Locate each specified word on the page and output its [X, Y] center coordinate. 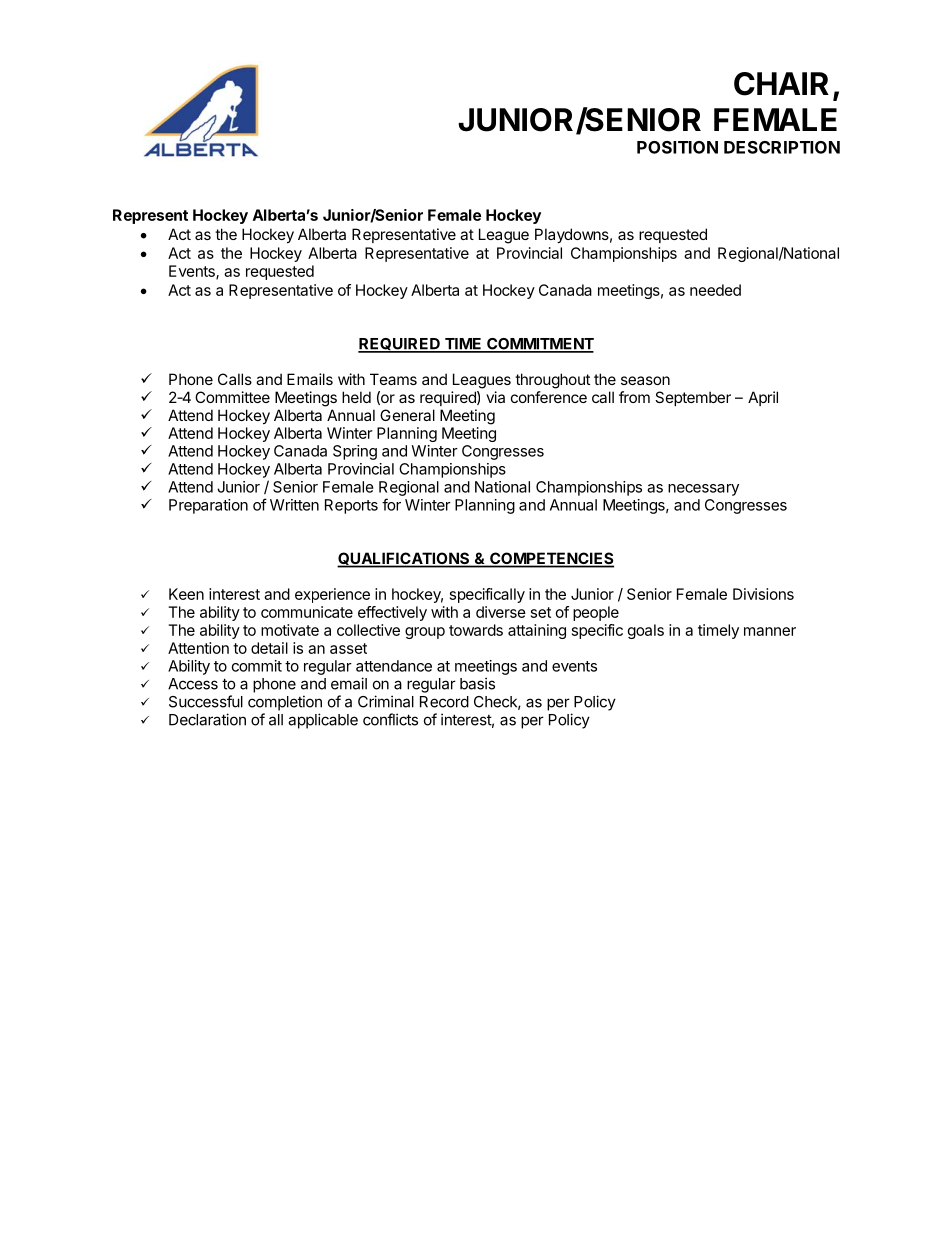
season [645, 380]
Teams [393, 379]
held [356, 397]
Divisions [763, 594]
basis [477, 683]
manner [770, 631]
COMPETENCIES [551, 559]
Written [294, 505]
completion [285, 703]
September [693, 398]
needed [715, 290]
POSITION [677, 147]
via [495, 397]
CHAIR [781, 84]
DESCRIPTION [782, 147]
